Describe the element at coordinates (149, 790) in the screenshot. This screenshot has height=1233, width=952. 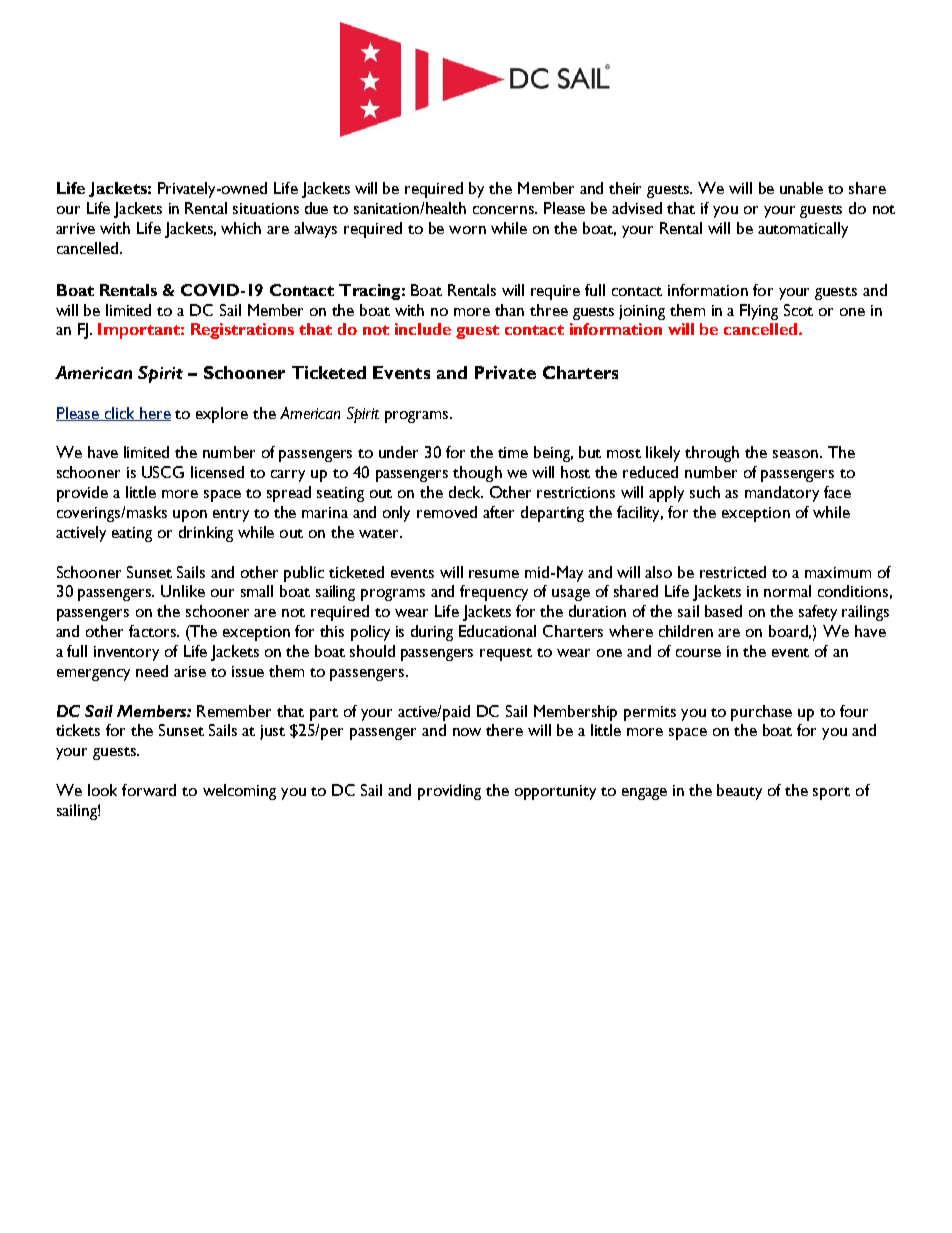
I see `forward` at that location.
